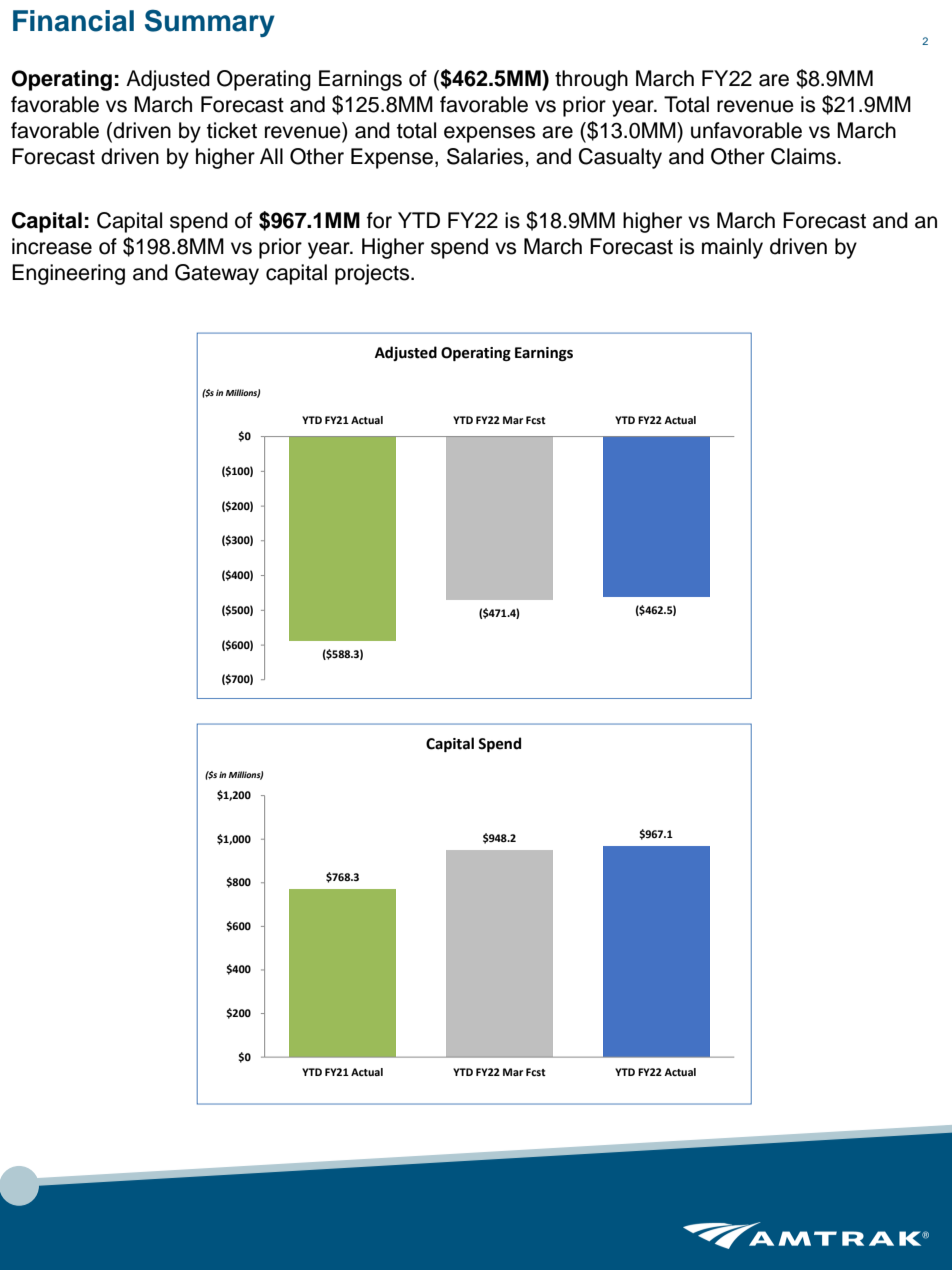 Image resolution: width=952 pixels, height=1270 pixels. I want to click on mainly, so click(732, 248).
